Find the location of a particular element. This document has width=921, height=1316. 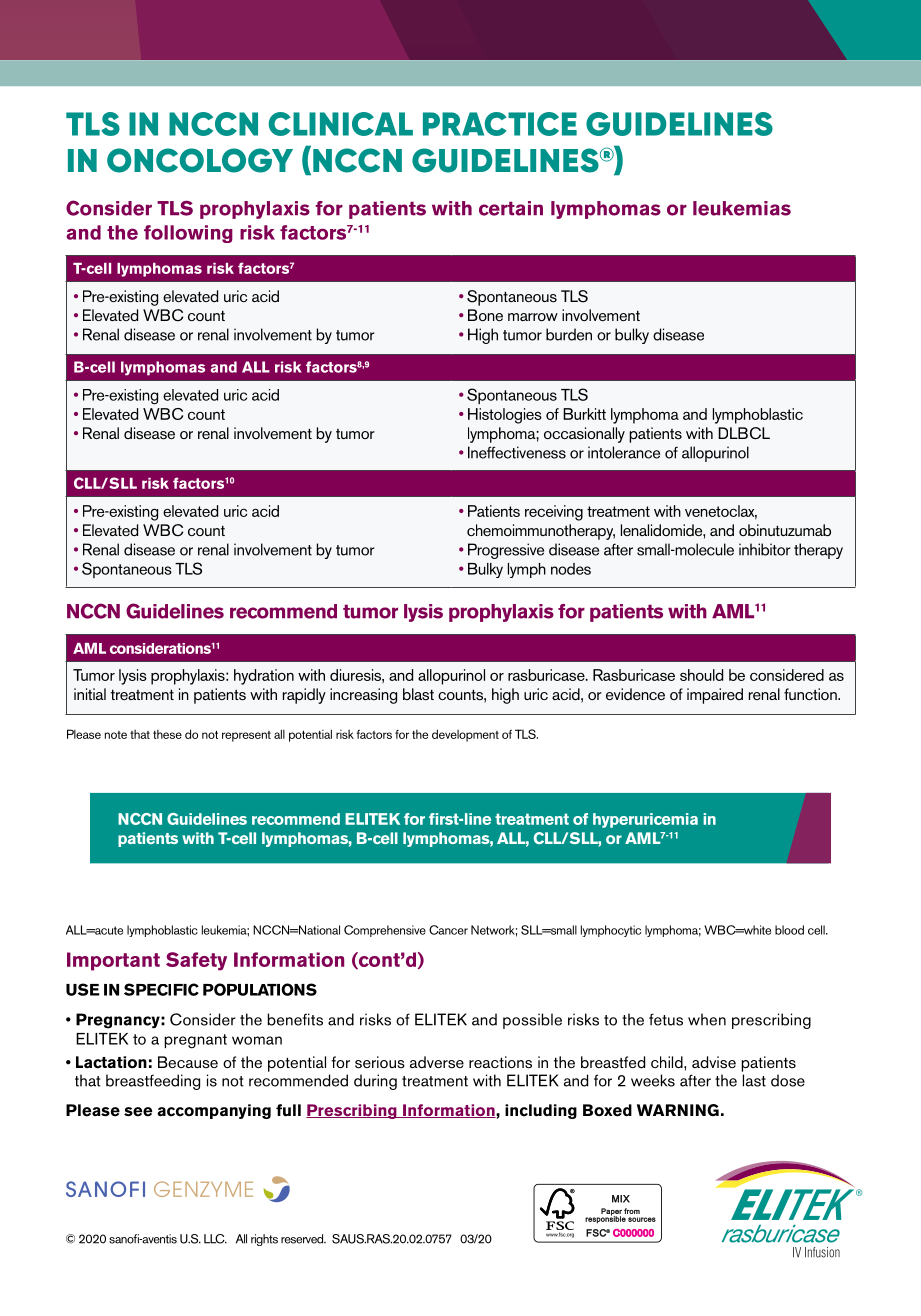

impaired is located at coordinates (715, 696).
